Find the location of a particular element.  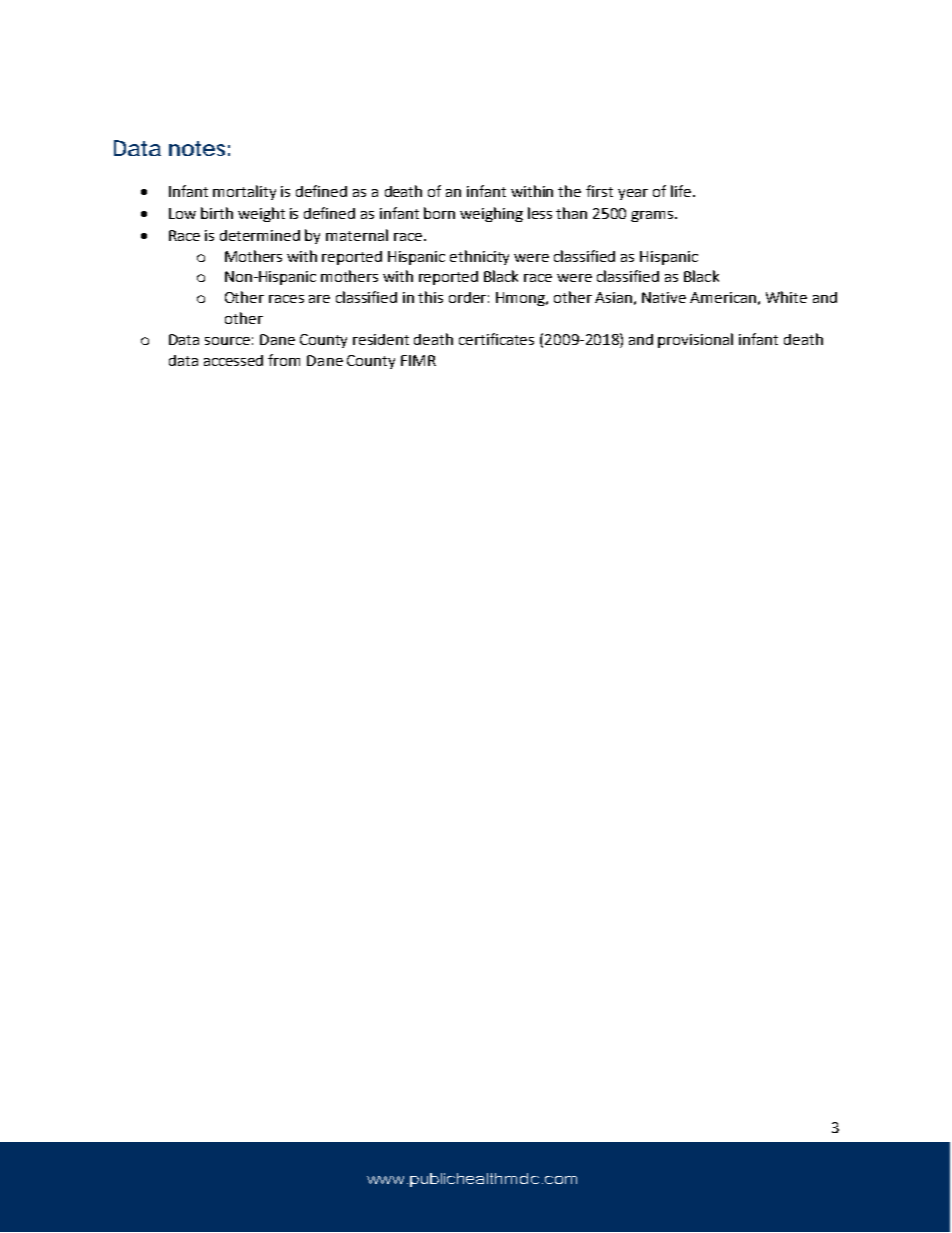

Native is located at coordinates (664, 297).
